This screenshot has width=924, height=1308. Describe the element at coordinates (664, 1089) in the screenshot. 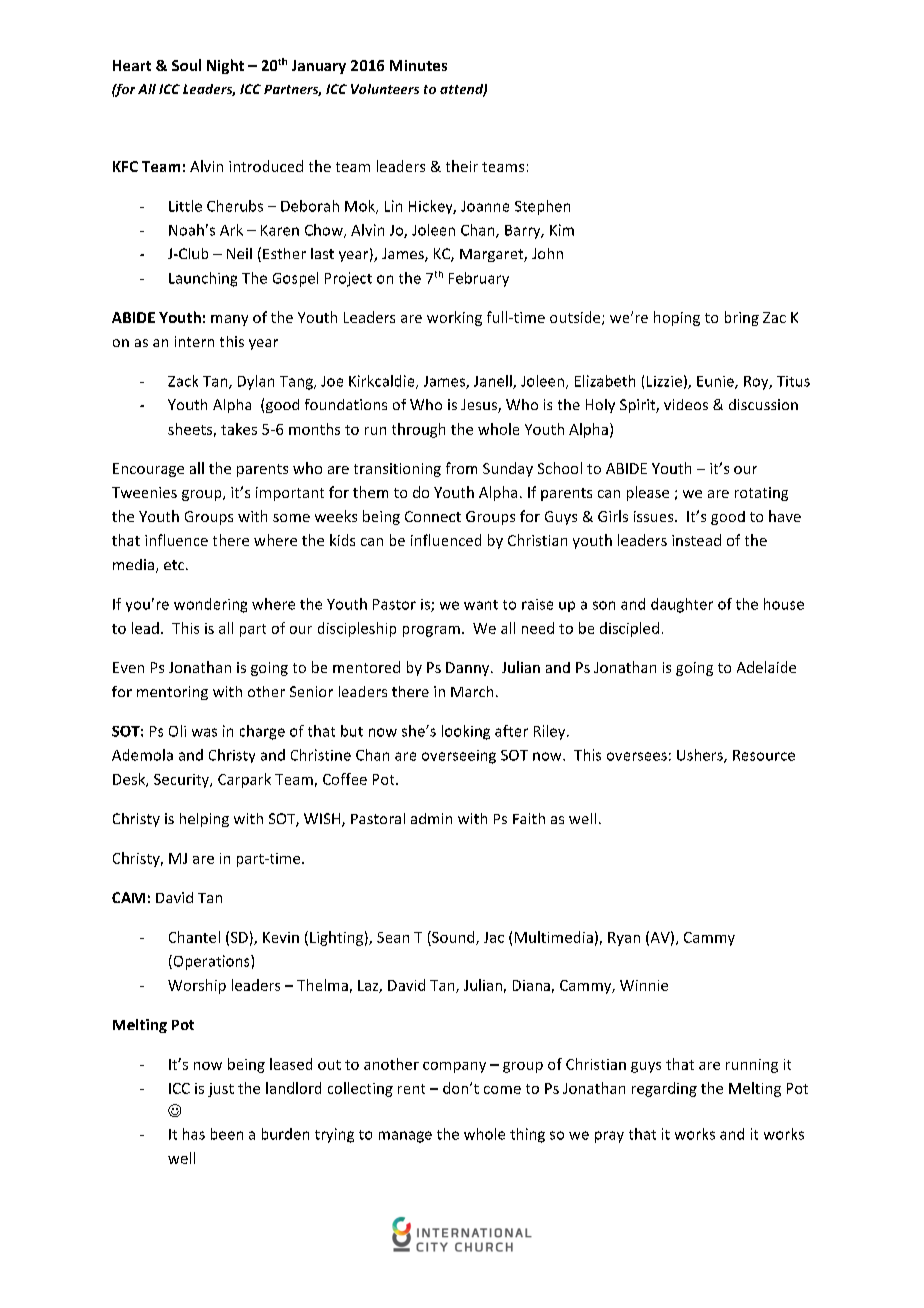

I see `regarding` at that location.
